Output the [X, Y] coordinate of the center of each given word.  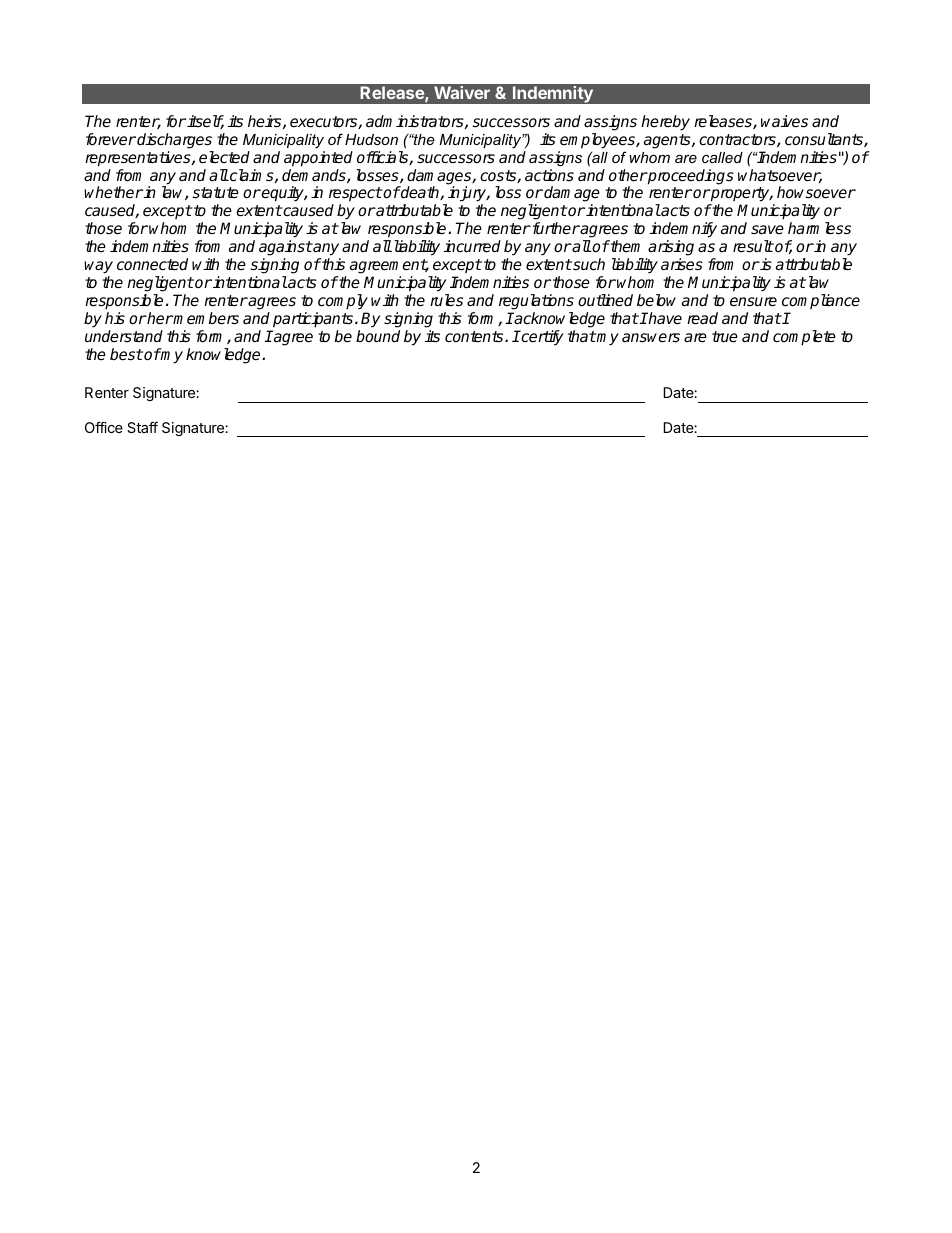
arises [682, 264]
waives [784, 121]
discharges [173, 141]
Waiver [462, 92]
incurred [472, 246]
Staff [142, 427]
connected [152, 264]
